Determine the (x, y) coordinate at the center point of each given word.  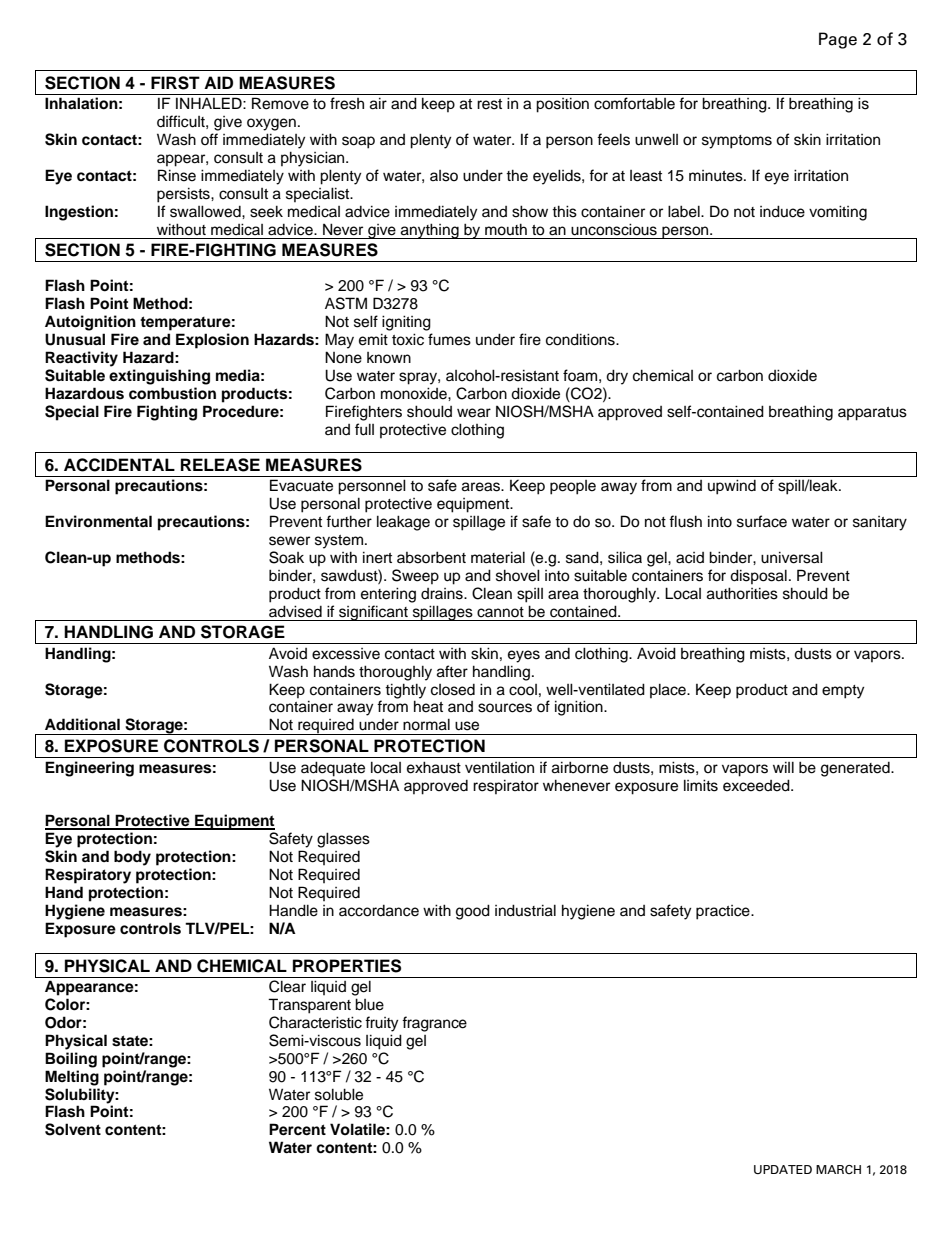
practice (724, 912)
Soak (286, 557)
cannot (500, 612)
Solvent (73, 1129)
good (473, 912)
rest (489, 104)
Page (838, 40)
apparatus (872, 414)
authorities (742, 593)
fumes (449, 339)
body (132, 858)
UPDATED (783, 1169)
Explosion (212, 341)
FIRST (175, 83)
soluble (339, 1094)
